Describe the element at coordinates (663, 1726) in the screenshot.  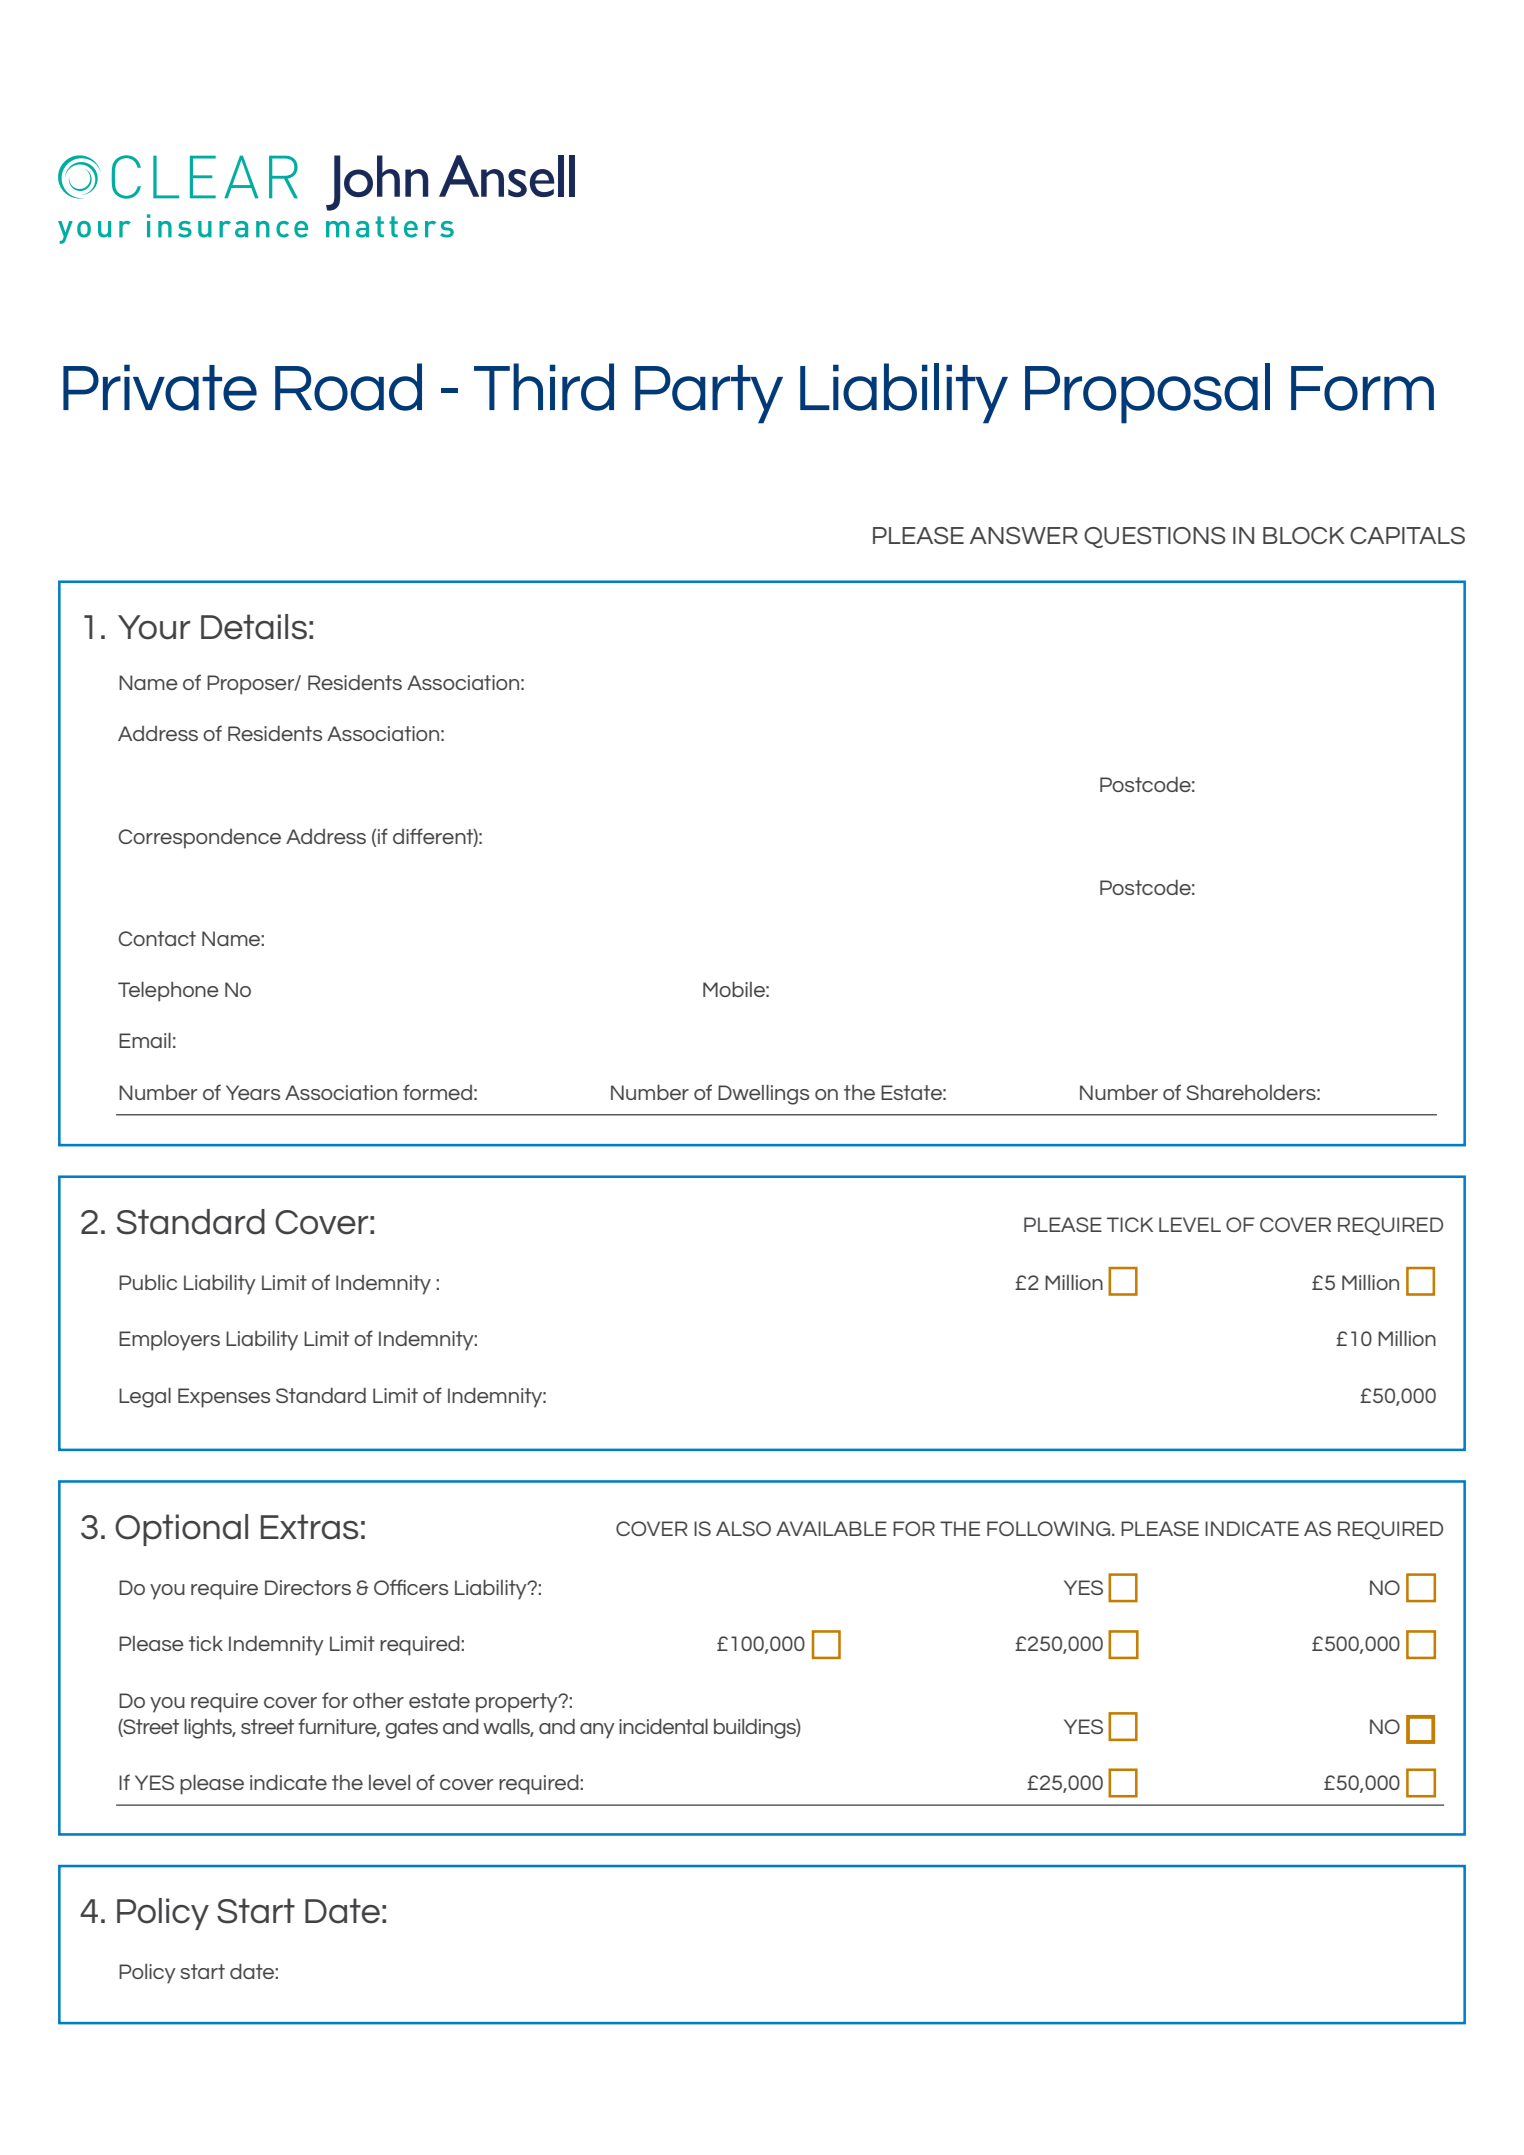
I see `incidental` at that location.
